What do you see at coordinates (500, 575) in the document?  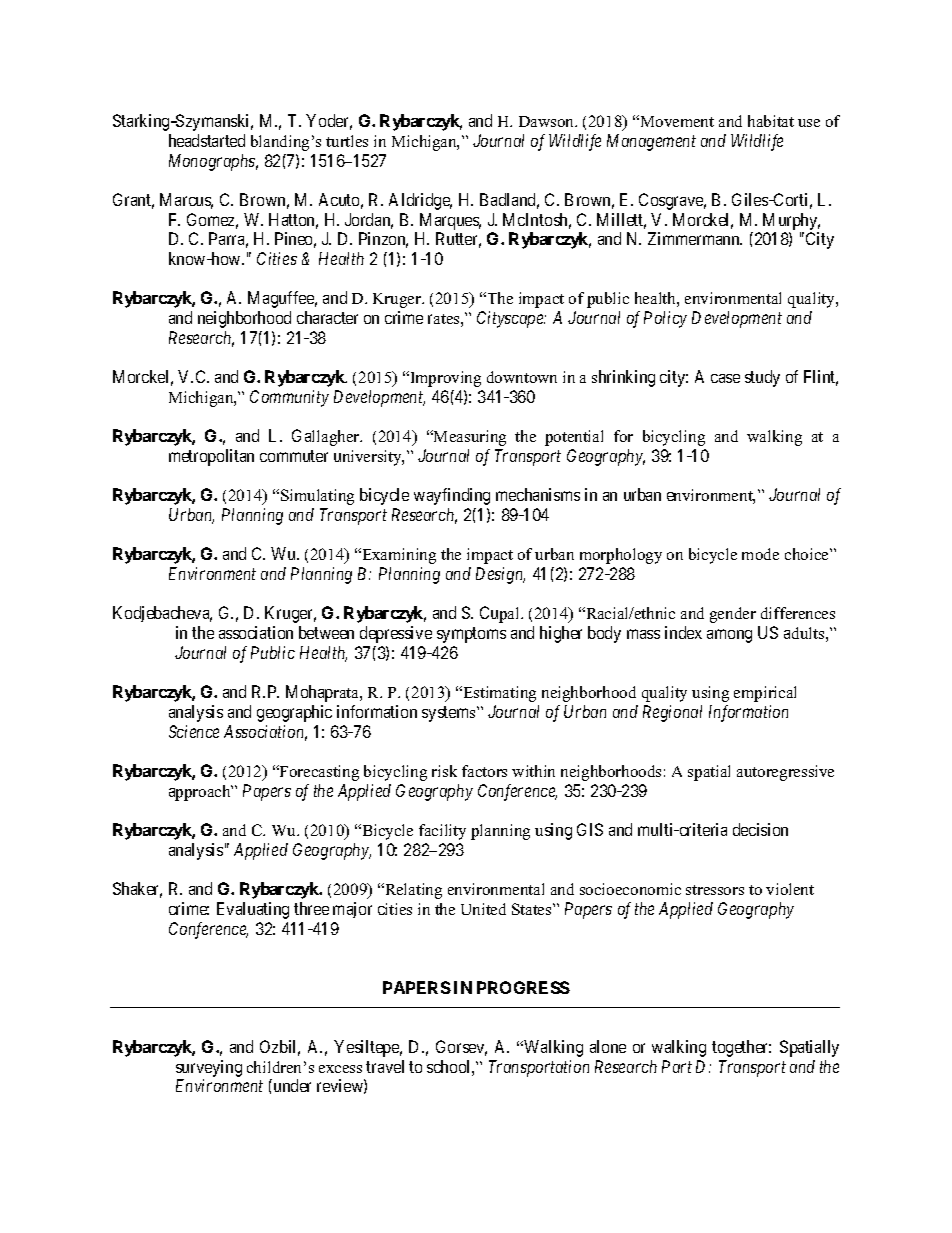 I see `Design` at bounding box center [500, 575].
